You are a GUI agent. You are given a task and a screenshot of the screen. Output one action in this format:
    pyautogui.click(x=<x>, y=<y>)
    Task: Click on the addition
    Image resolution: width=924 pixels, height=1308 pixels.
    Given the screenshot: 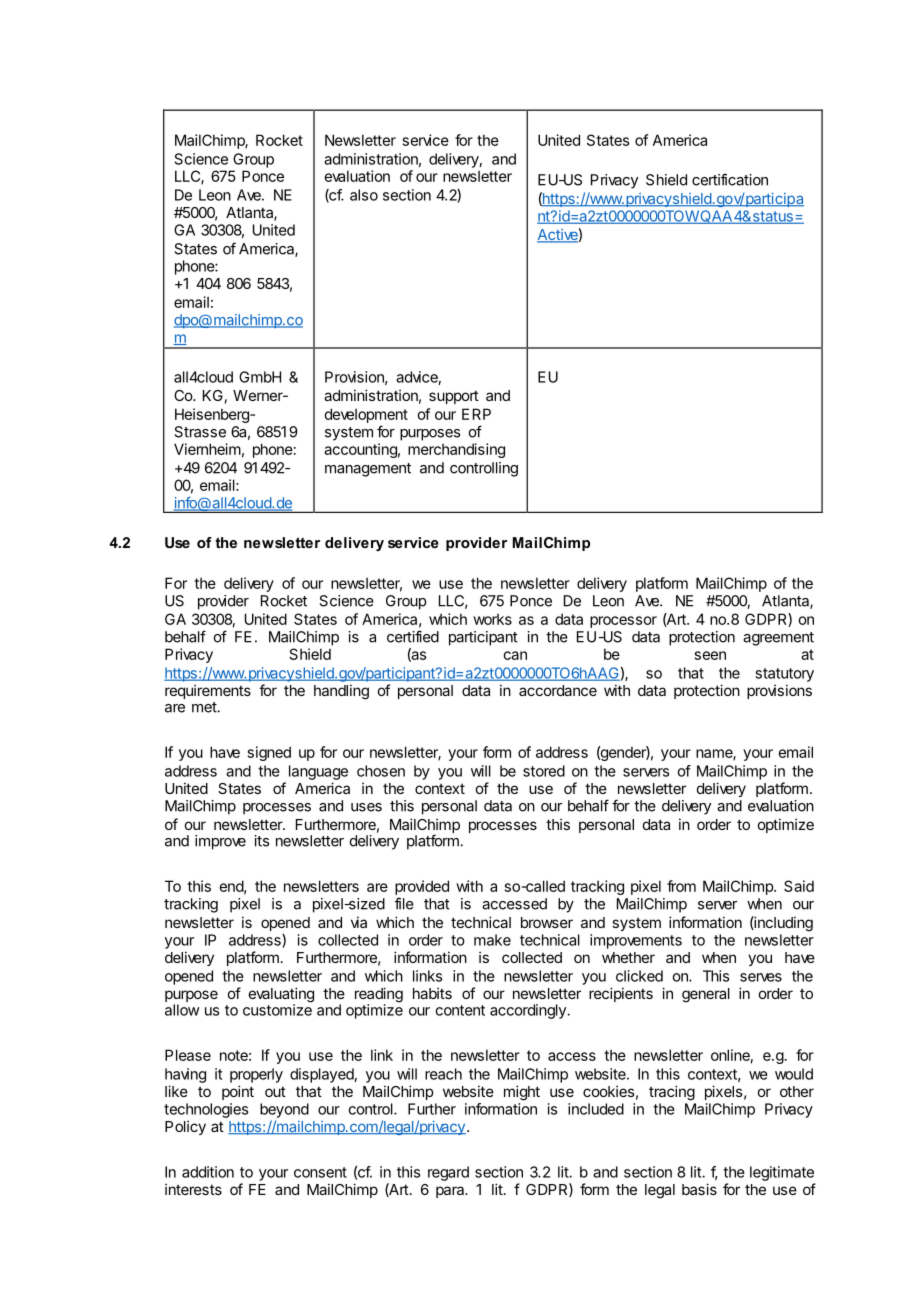 What is the action you would take?
    pyautogui.click(x=208, y=1172)
